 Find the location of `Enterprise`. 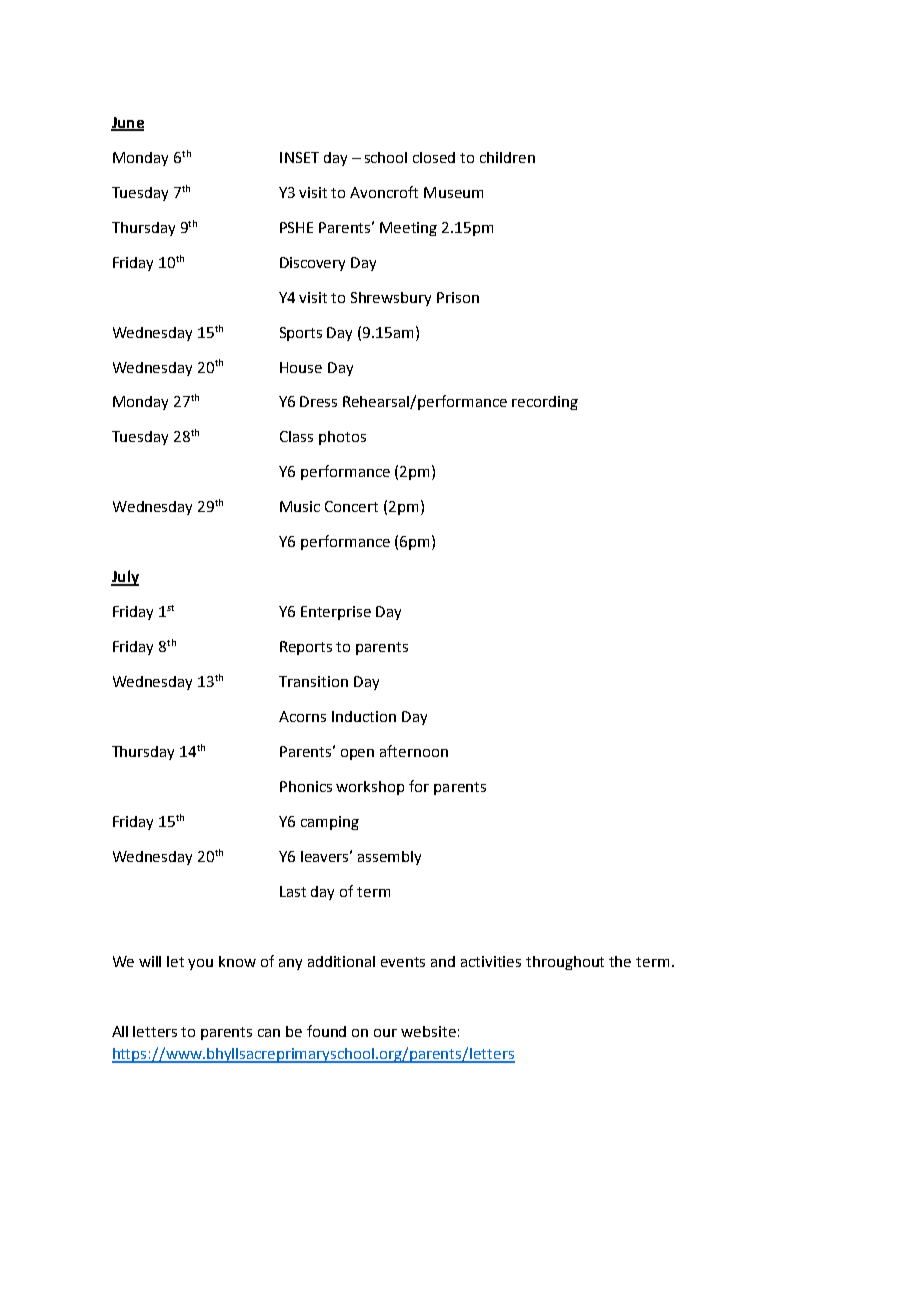

Enterprise is located at coordinates (336, 613).
